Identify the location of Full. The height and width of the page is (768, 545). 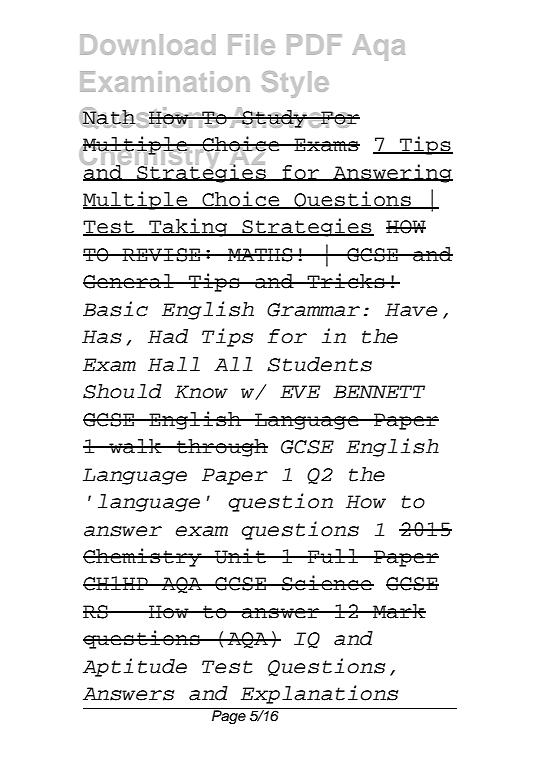
(333, 556).
